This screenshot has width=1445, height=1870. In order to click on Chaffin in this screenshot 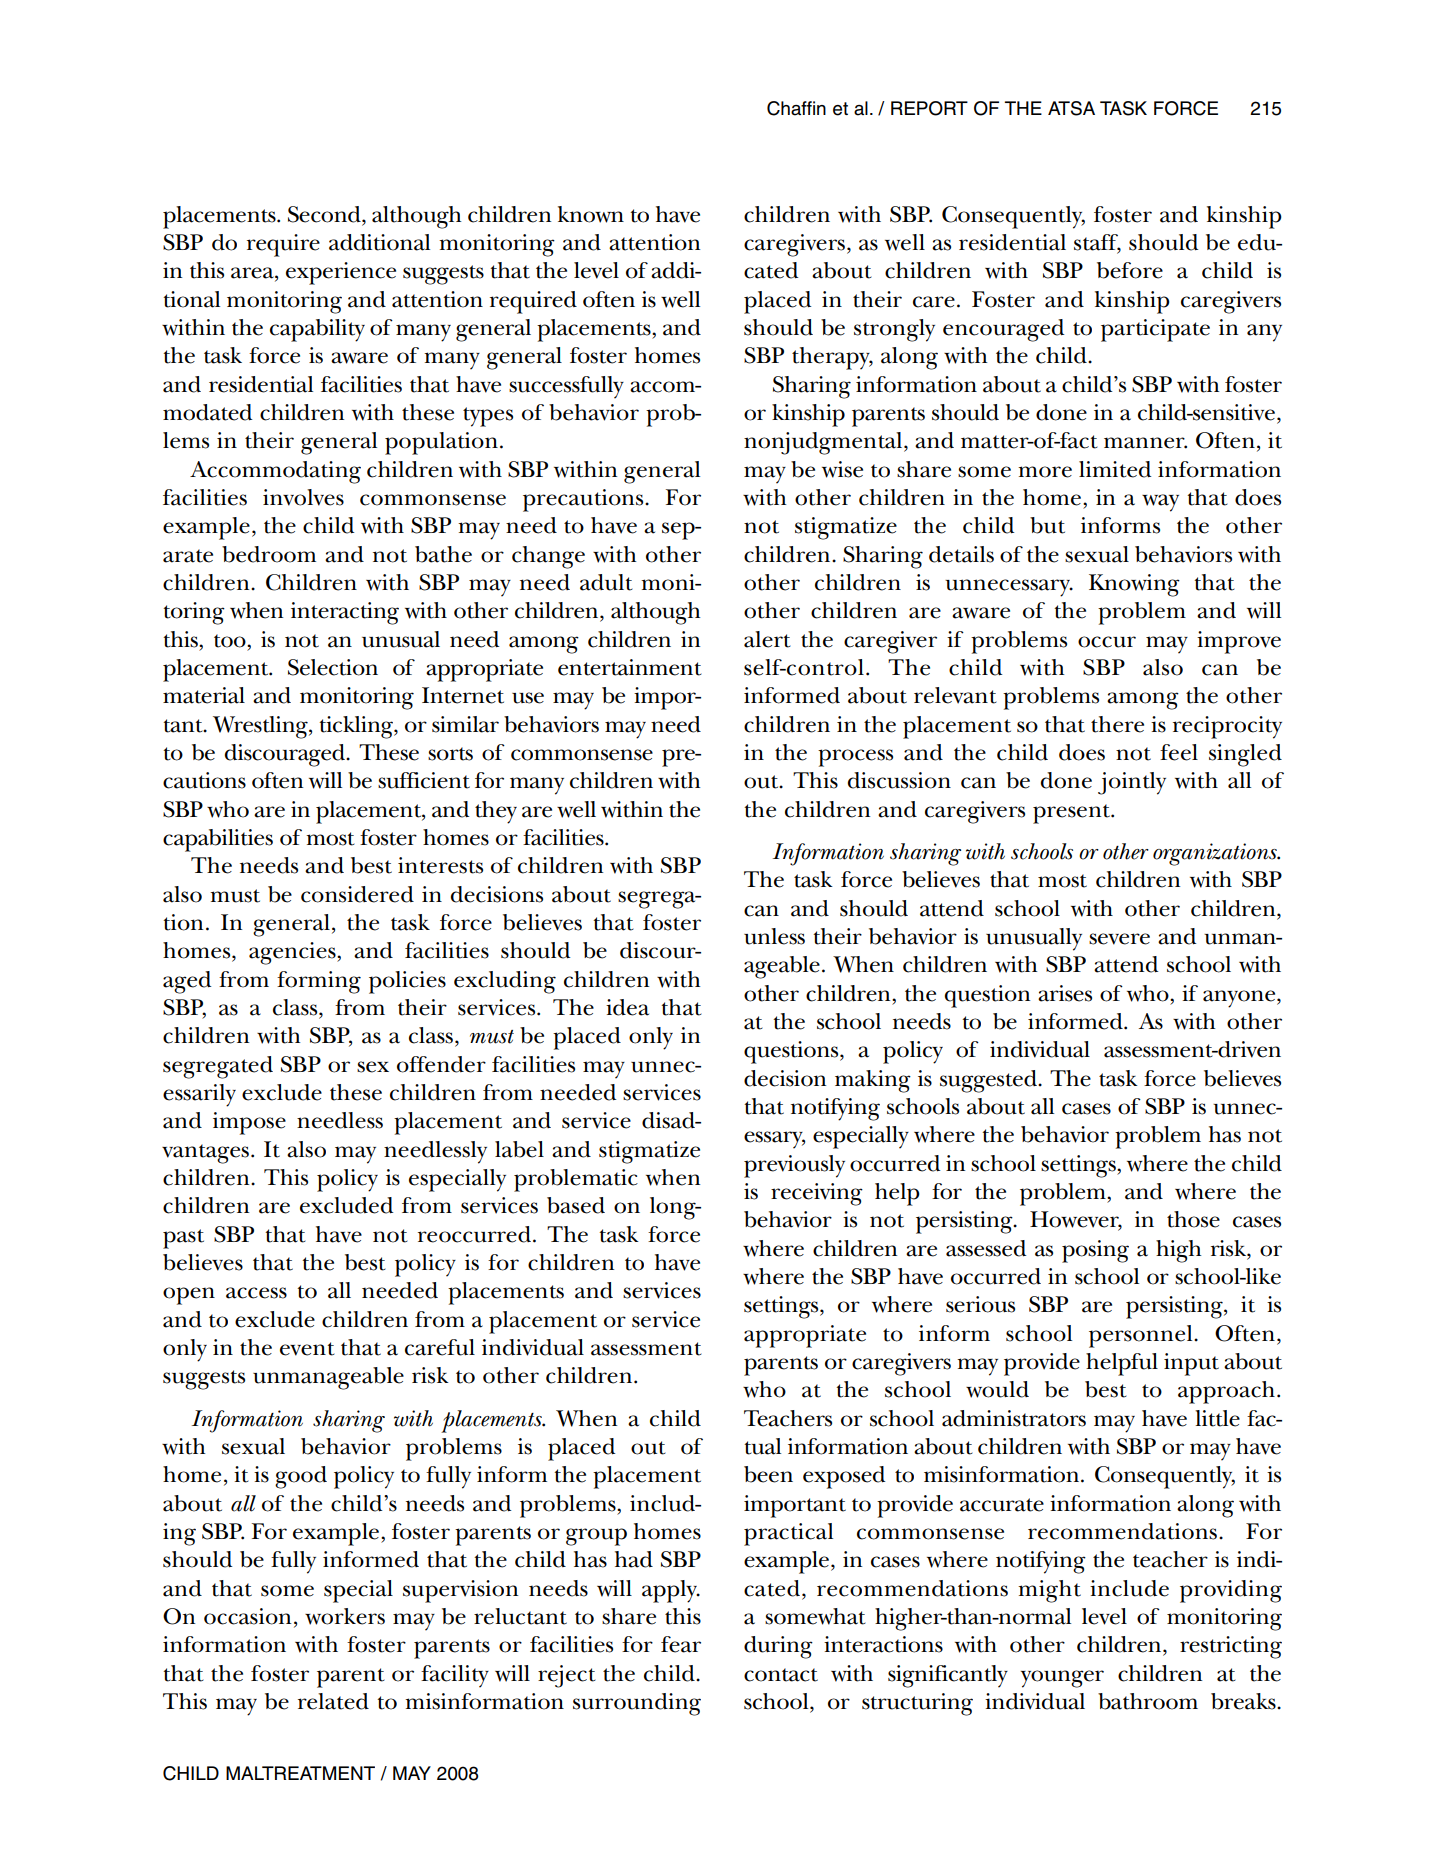, I will do `click(796, 108)`.
